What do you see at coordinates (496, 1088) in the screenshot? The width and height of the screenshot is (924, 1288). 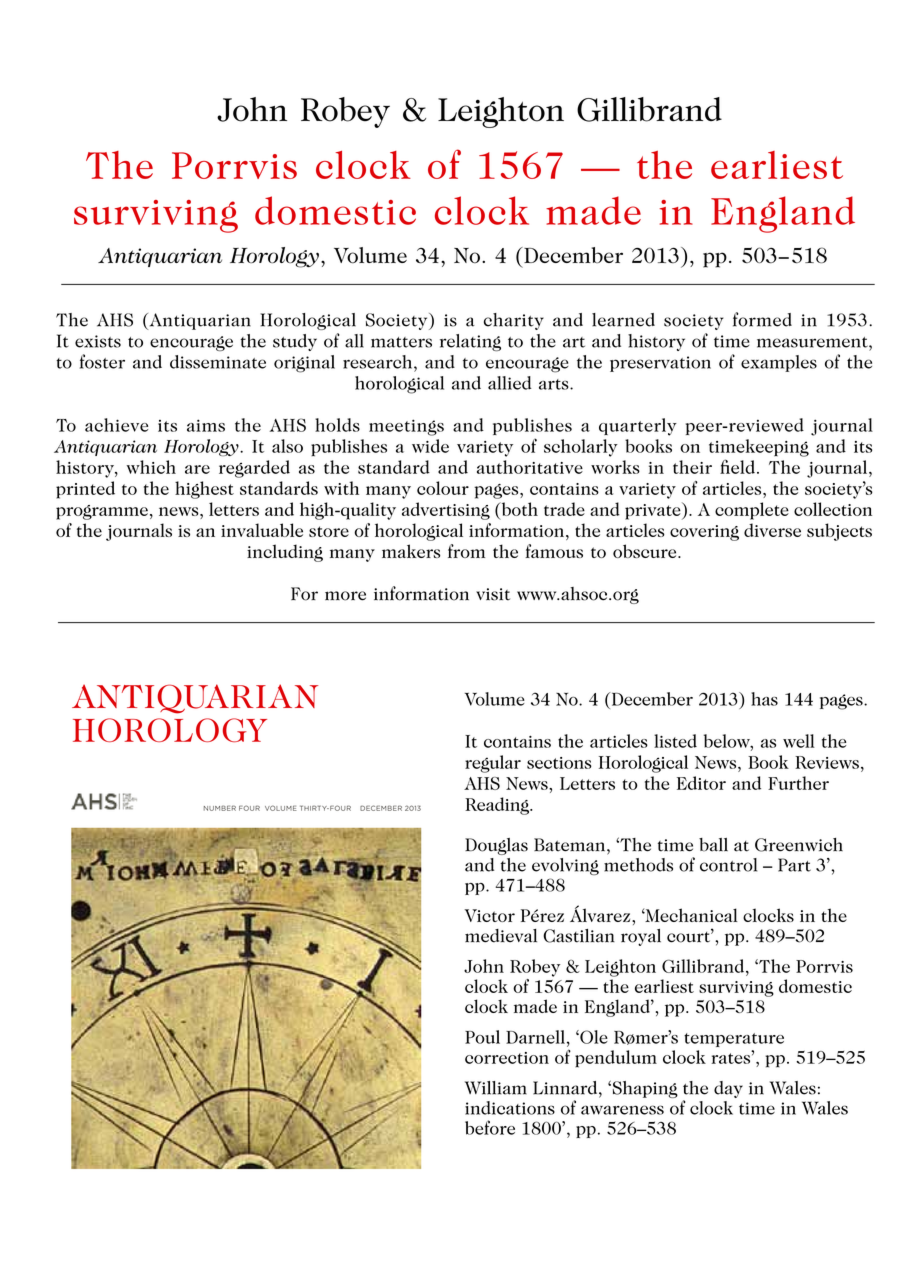 I see `William` at bounding box center [496, 1088].
